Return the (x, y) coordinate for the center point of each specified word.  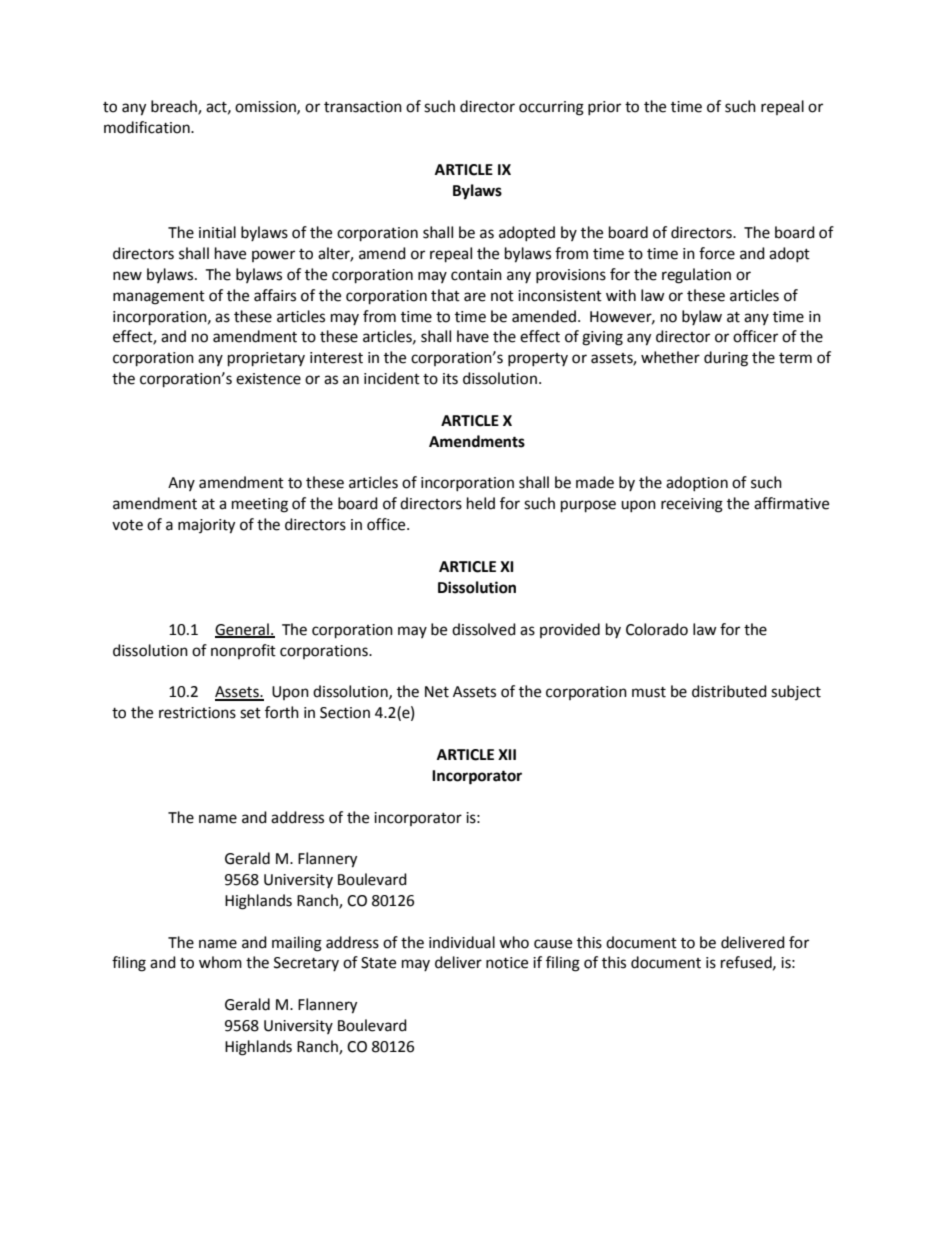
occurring (551, 108)
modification (148, 127)
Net (437, 692)
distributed (729, 691)
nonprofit (243, 651)
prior (604, 108)
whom (220, 962)
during (726, 359)
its (450, 379)
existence (268, 379)
